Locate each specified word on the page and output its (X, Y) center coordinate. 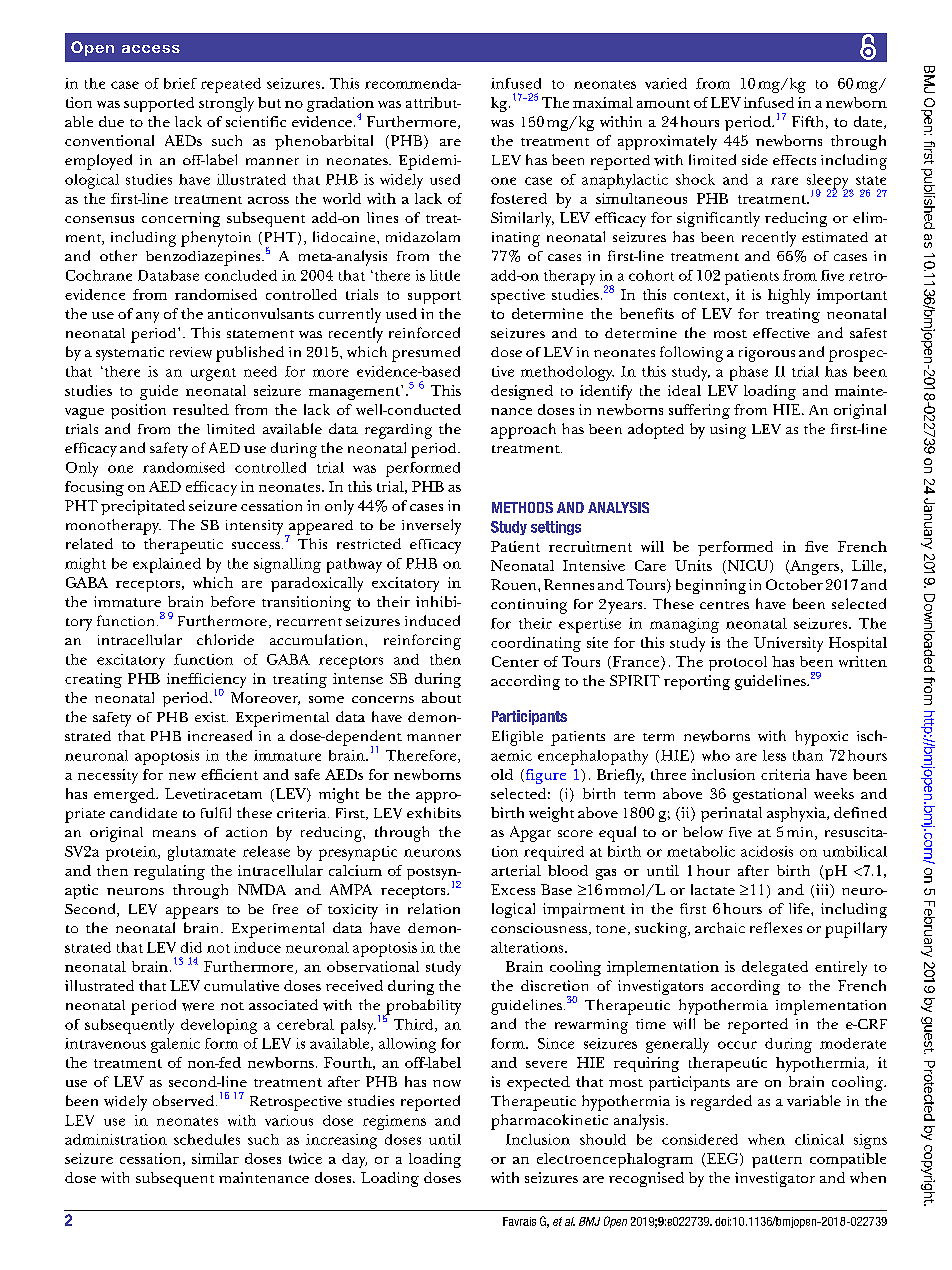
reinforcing (422, 642)
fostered (519, 198)
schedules (207, 1139)
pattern (777, 1161)
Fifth (807, 121)
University (788, 644)
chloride (225, 639)
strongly (226, 104)
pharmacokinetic (549, 1122)
